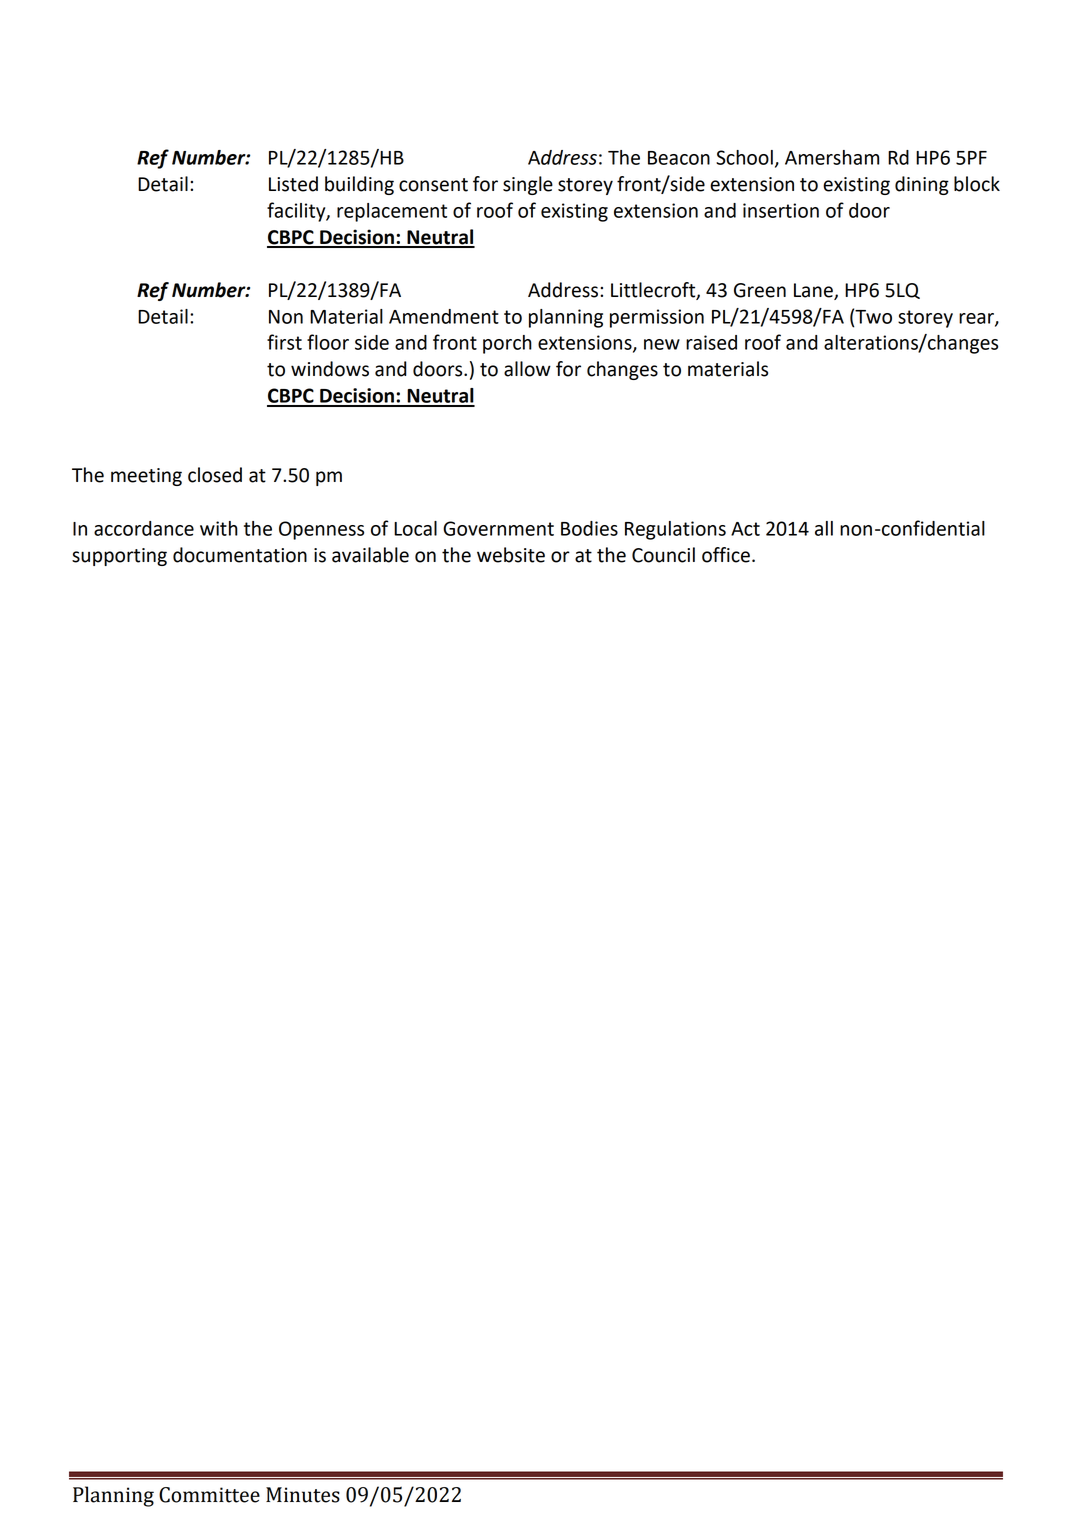 Image resolution: width=1077 pixels, height=1523 pixels. What do you see at coordinates (303, 1495) in the image?
I see `Minutes` at bounding box center [303, 1495].
